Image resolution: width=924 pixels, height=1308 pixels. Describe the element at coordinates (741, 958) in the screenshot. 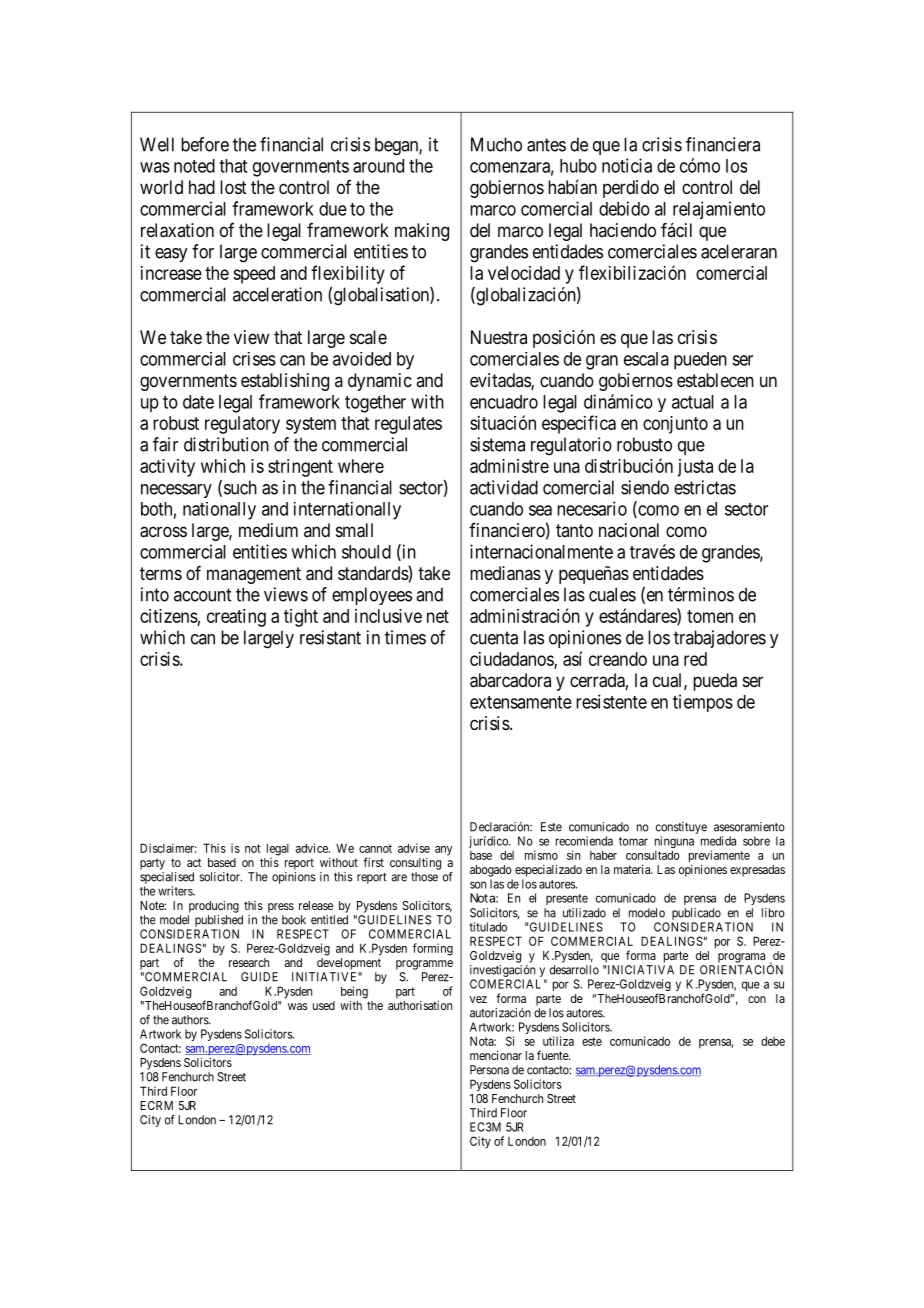

I see `programa` at that location.
